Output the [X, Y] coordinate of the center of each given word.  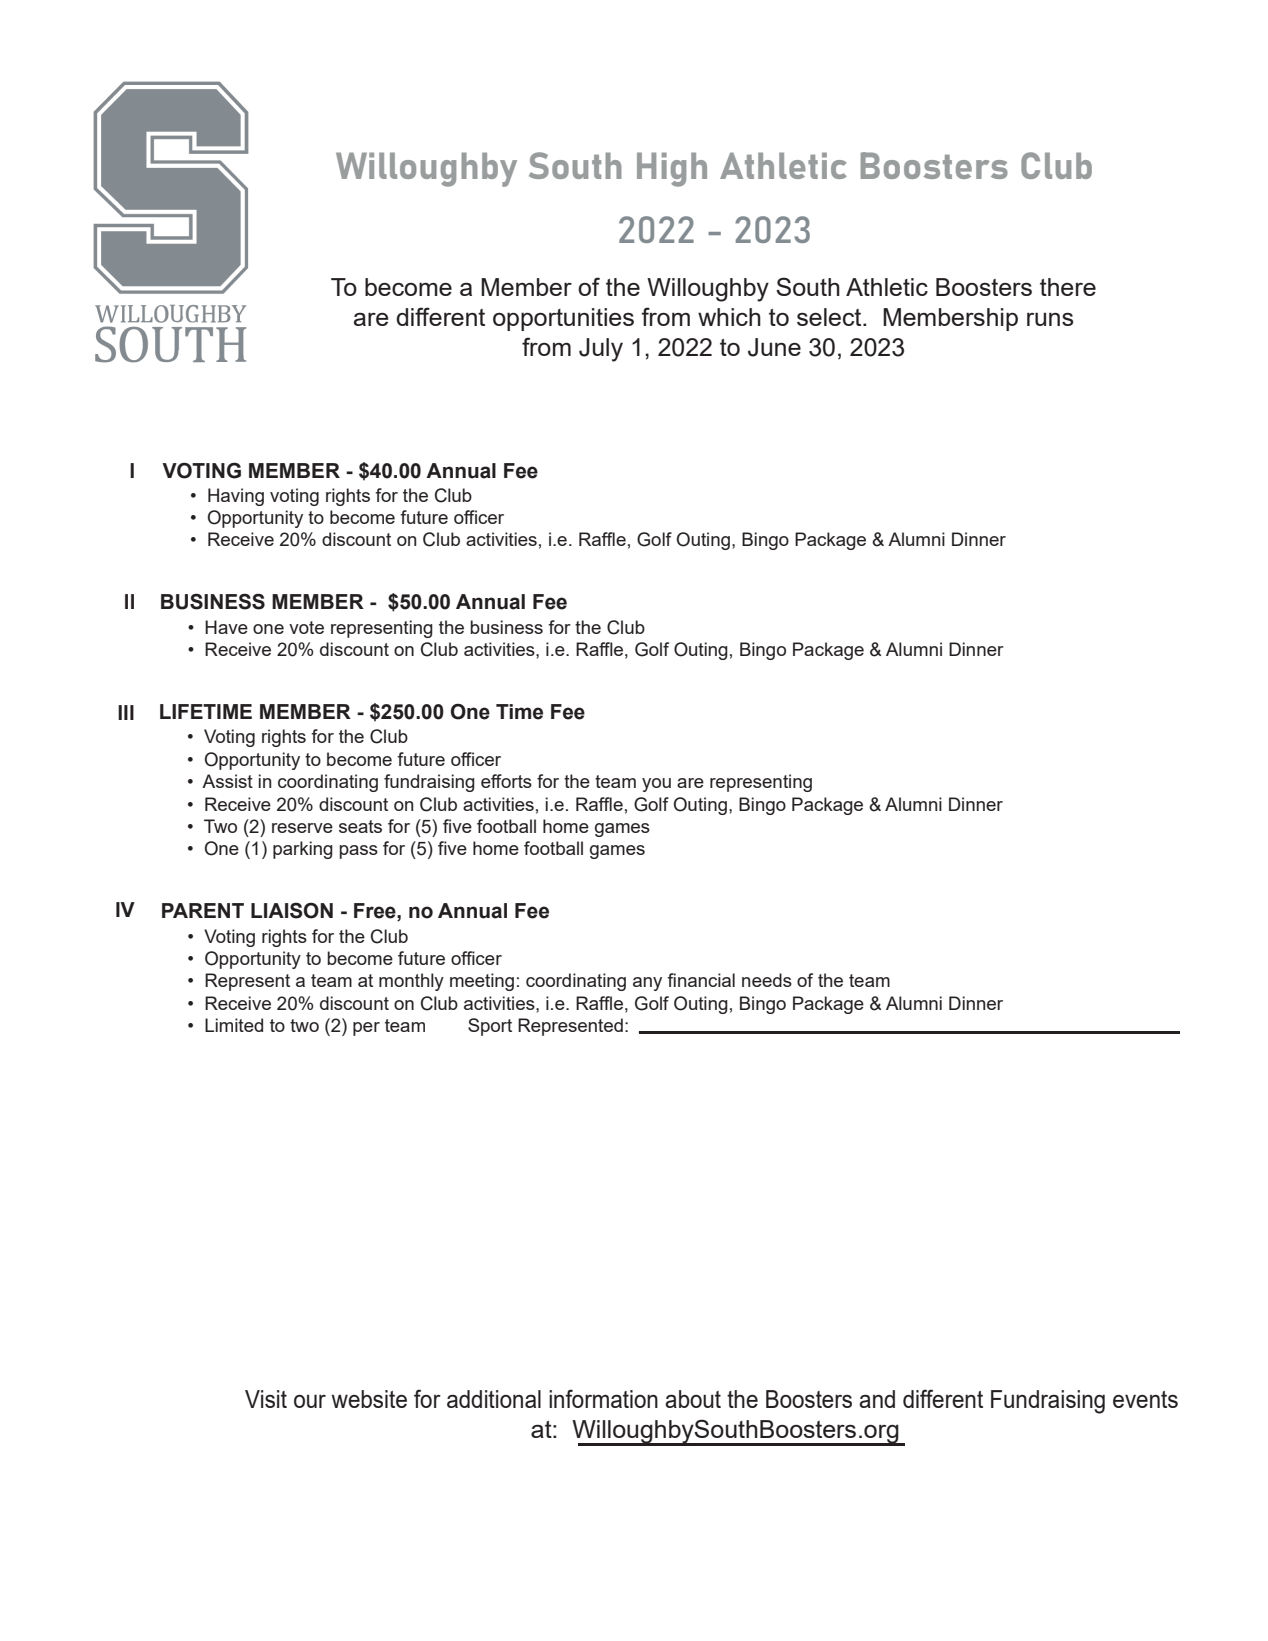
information [603, 1398]
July [601, 350]
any [647, 984]
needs [767, 980]
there [1068, 287]
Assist [227, 781]
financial [701, 980]
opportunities [563, 319]
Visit [266, 1399]
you [656, 785]
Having [236, 497]
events [1145, 1399]
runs [1050, 319]
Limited [234, 1025]
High [672, 169]
